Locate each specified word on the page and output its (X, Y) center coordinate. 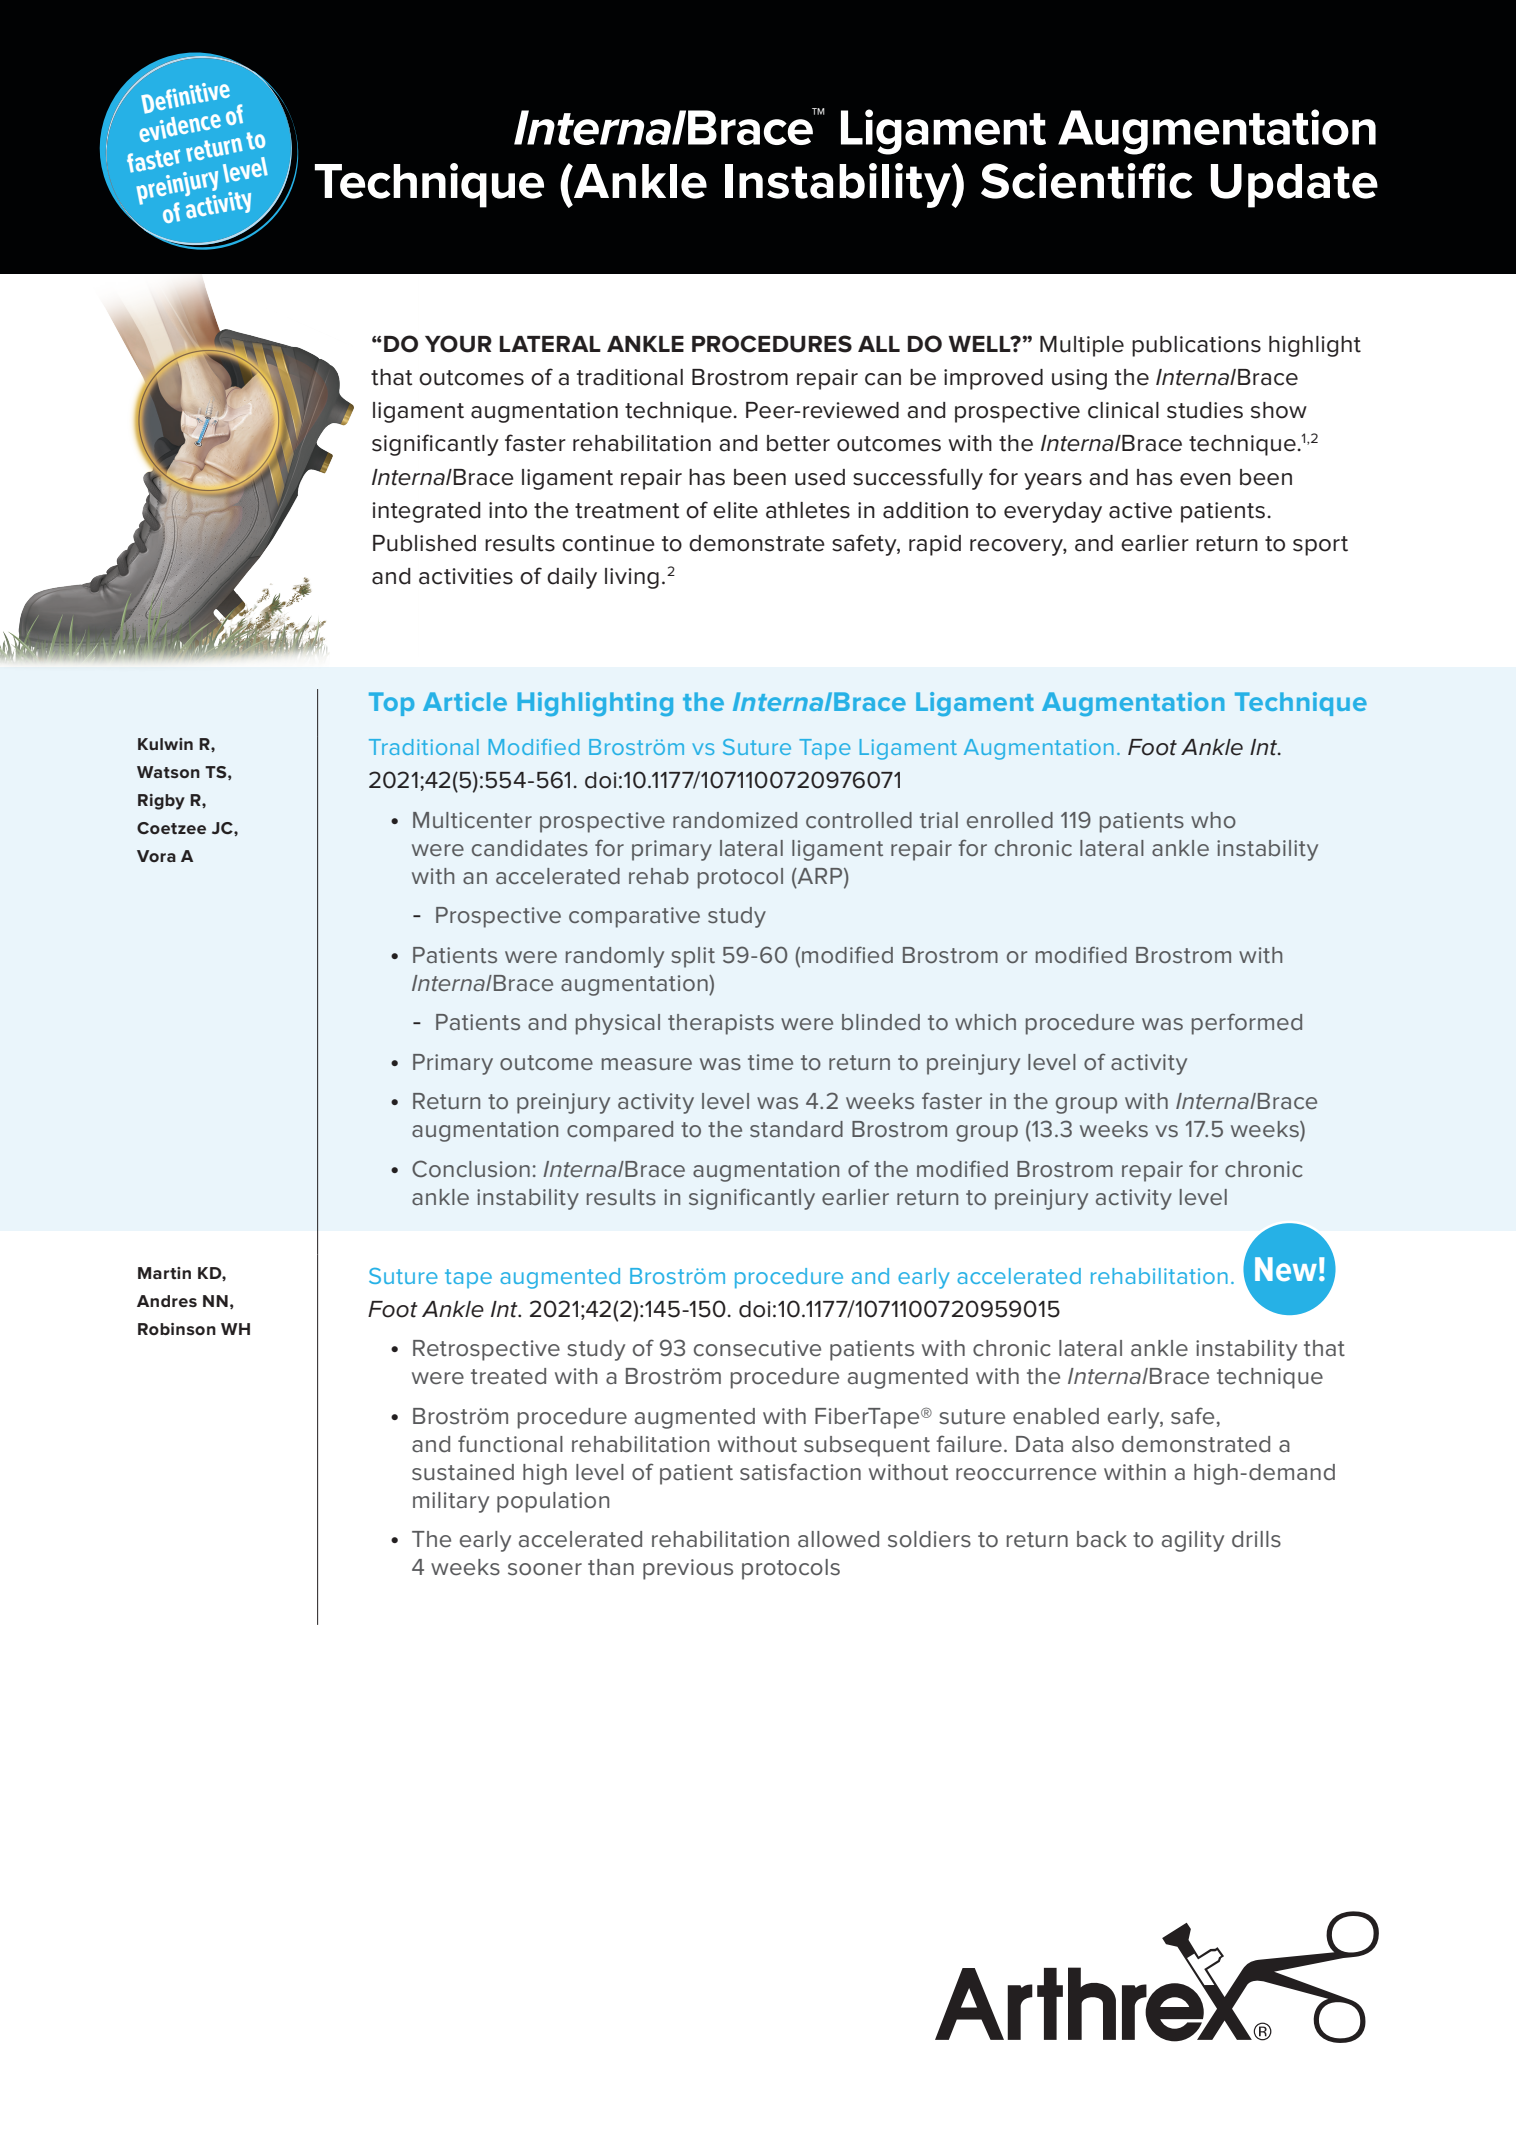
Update (1294, 186)
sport (1320, 546)
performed (1247, 1024)
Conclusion (471, 1168)
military (451, 1502)
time (770, 1062)
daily (572, 578)
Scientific (1086, 181)
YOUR (458, 344)
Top (391, 704)
